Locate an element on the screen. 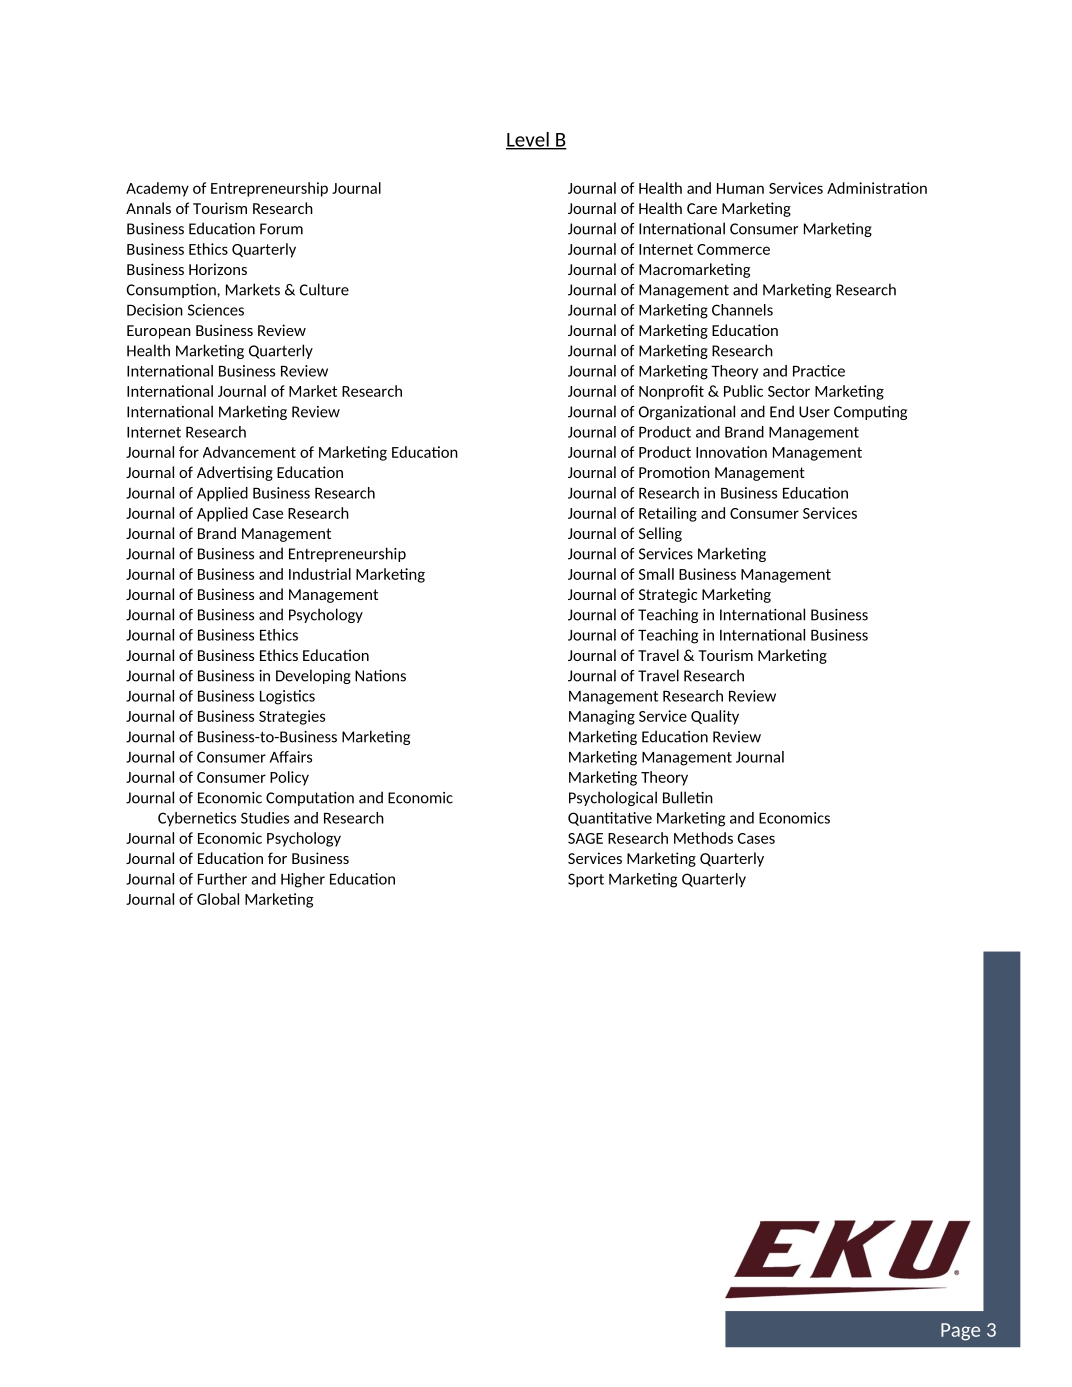  Managing is located at coordinates (602, 717).
